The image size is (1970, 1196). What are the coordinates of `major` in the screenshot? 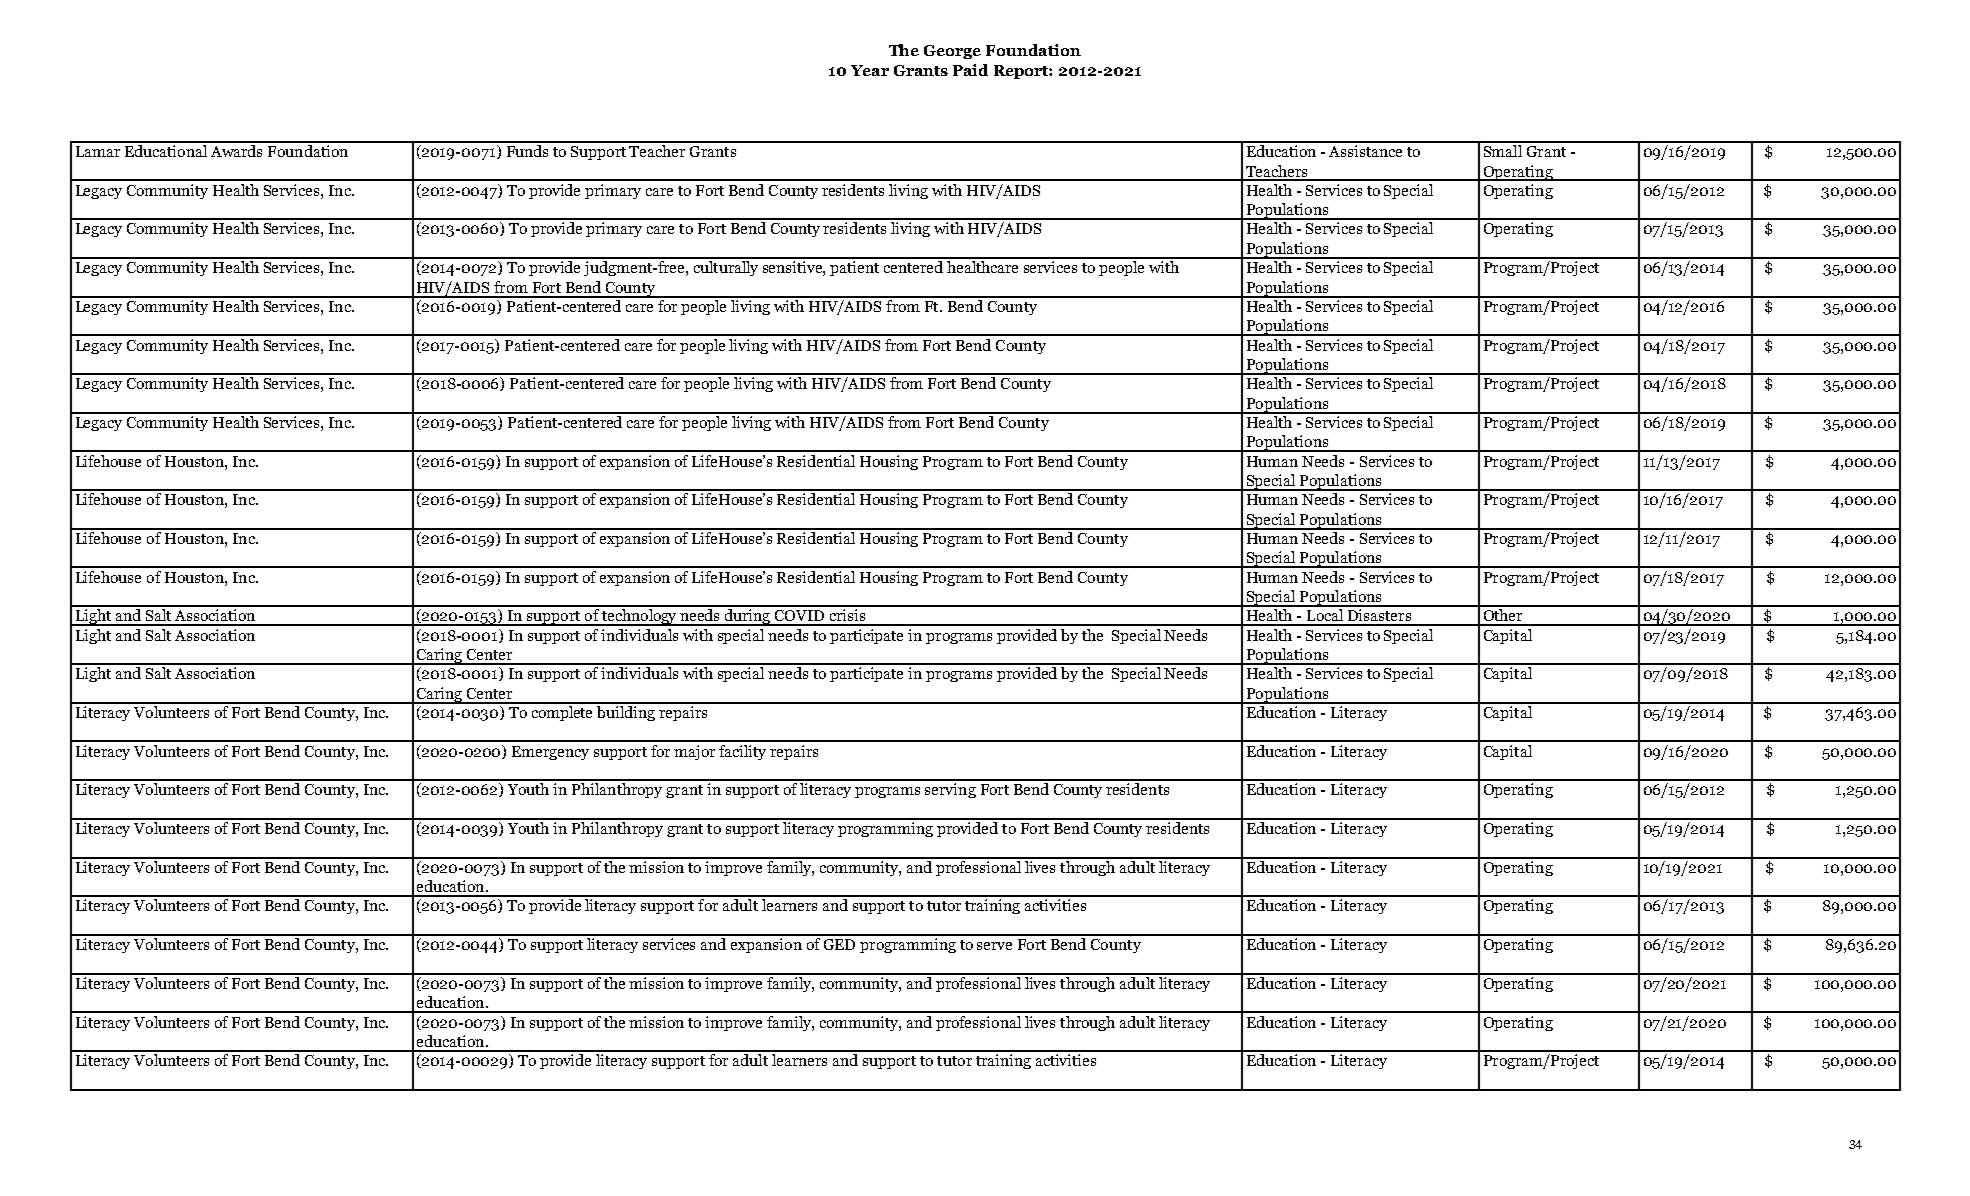 It's located at (694, 752).
